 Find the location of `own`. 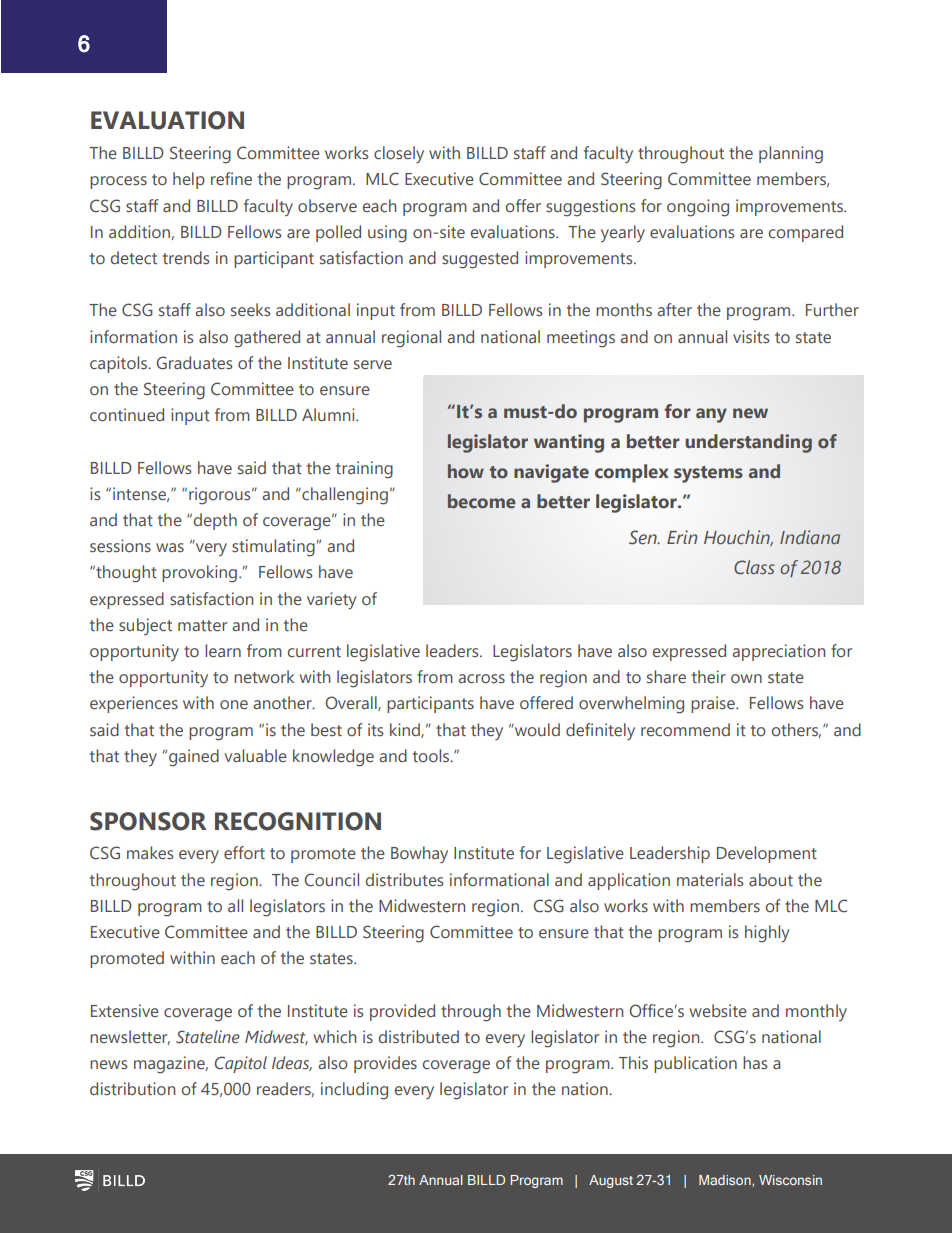

own is located at coordinates (746, 678).
